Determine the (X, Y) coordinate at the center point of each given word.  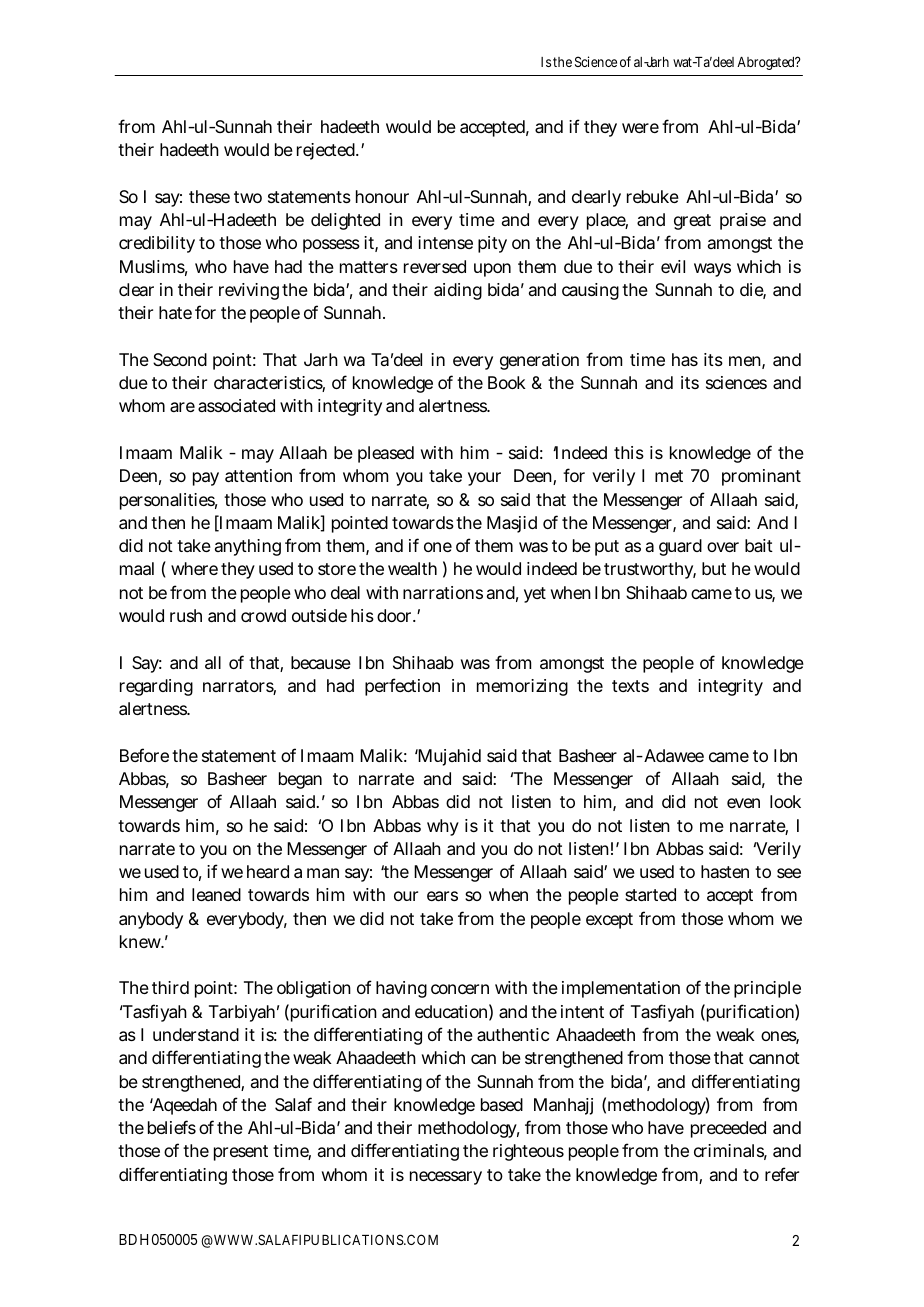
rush (186, 615)
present (241, 1153)
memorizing (522, 687)
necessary (446, 1178)
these (209, 196)
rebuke (653, 196)
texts (630, 686)
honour (382, 196)
